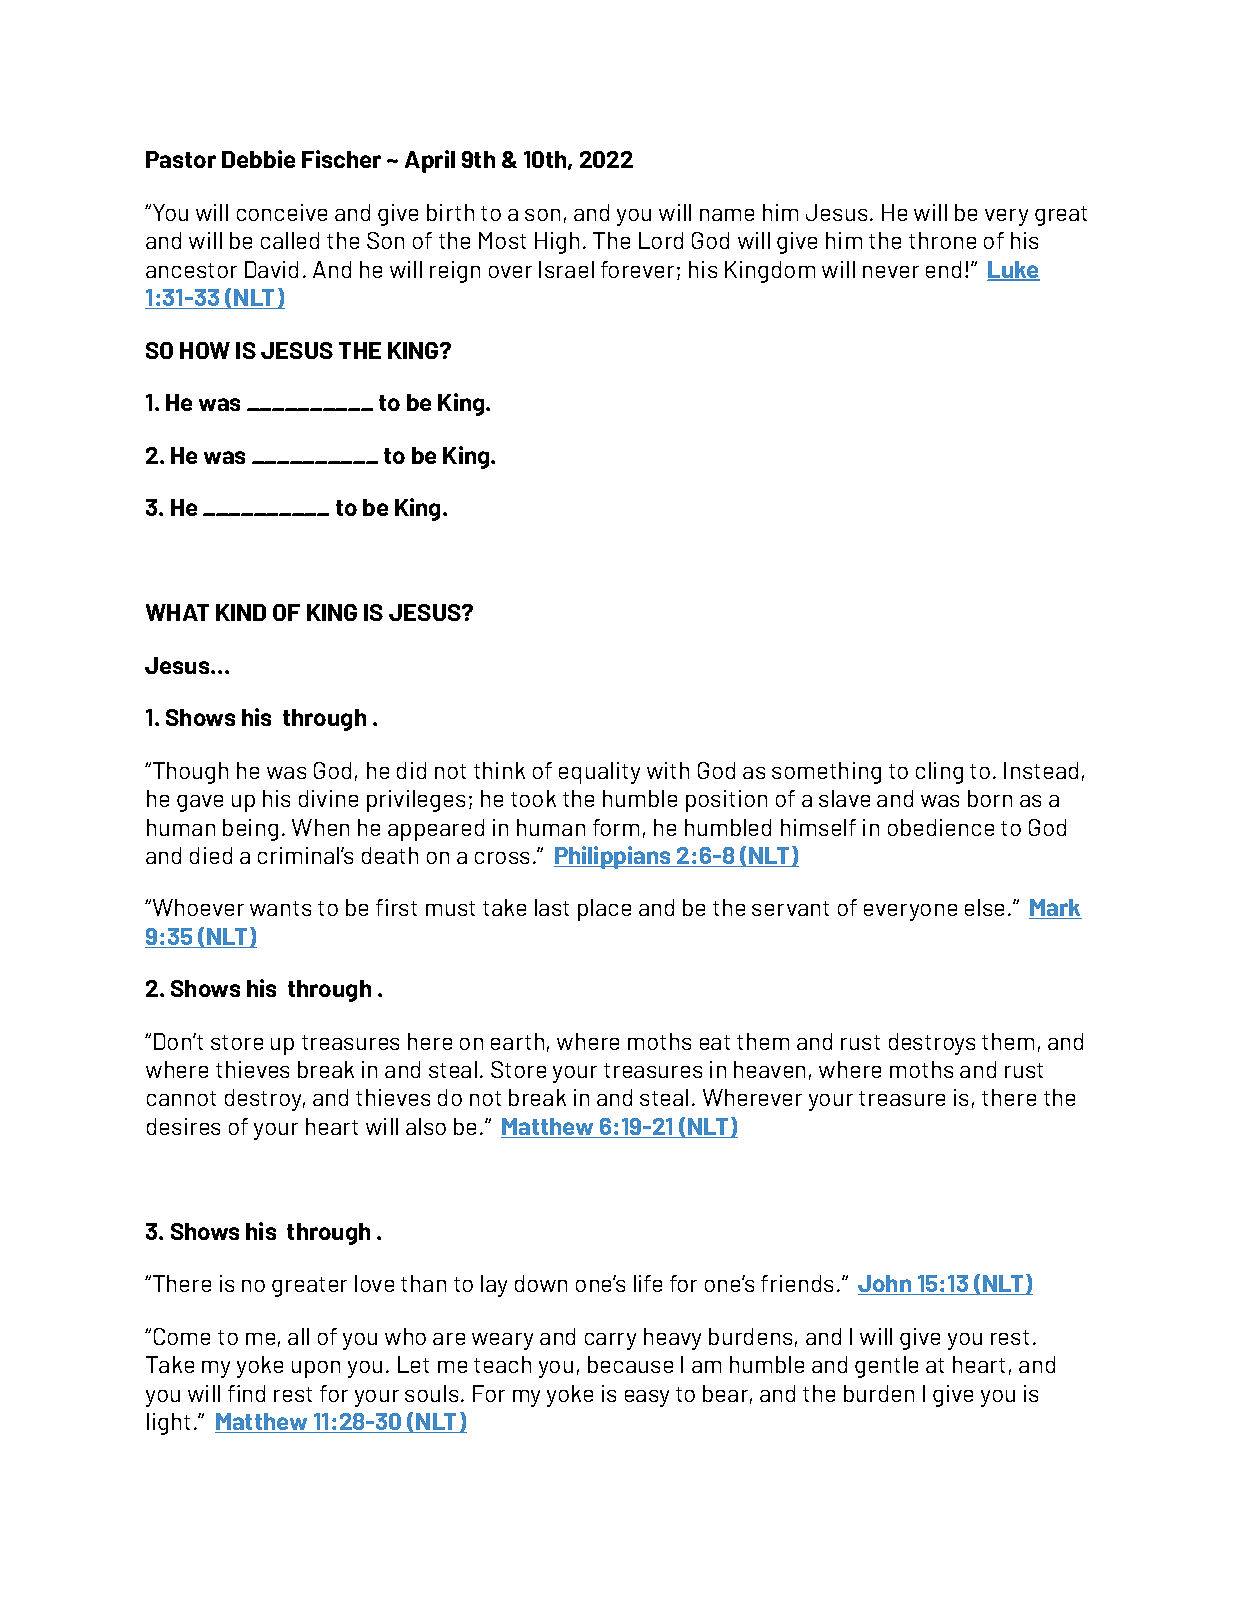 The width and height of the screenshot is (1237, 1601). Describe the element at coordinates (604, 910) in the screenshot. I see `place` at that location.
